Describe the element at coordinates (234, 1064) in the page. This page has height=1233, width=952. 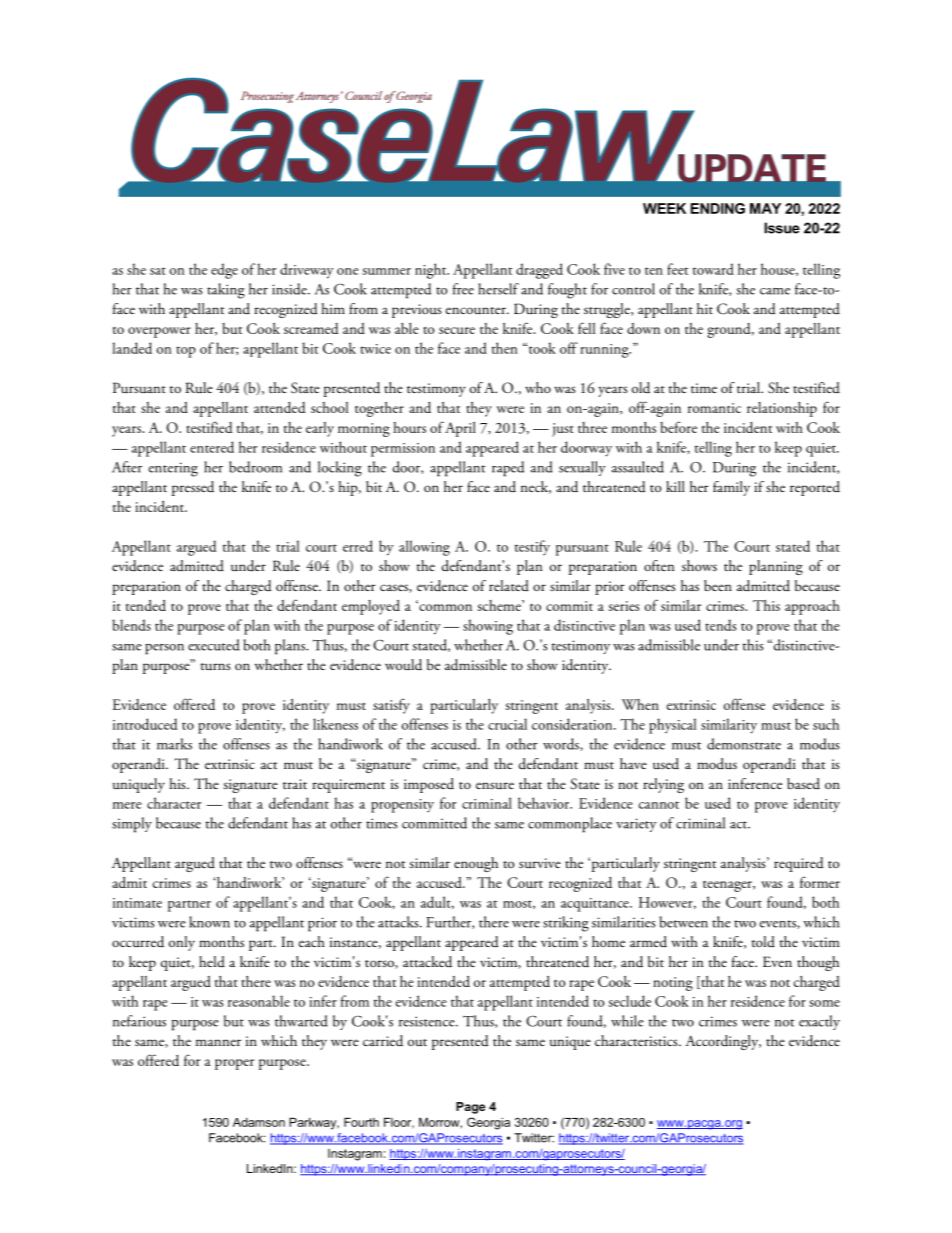
I see `proper` at that location.
